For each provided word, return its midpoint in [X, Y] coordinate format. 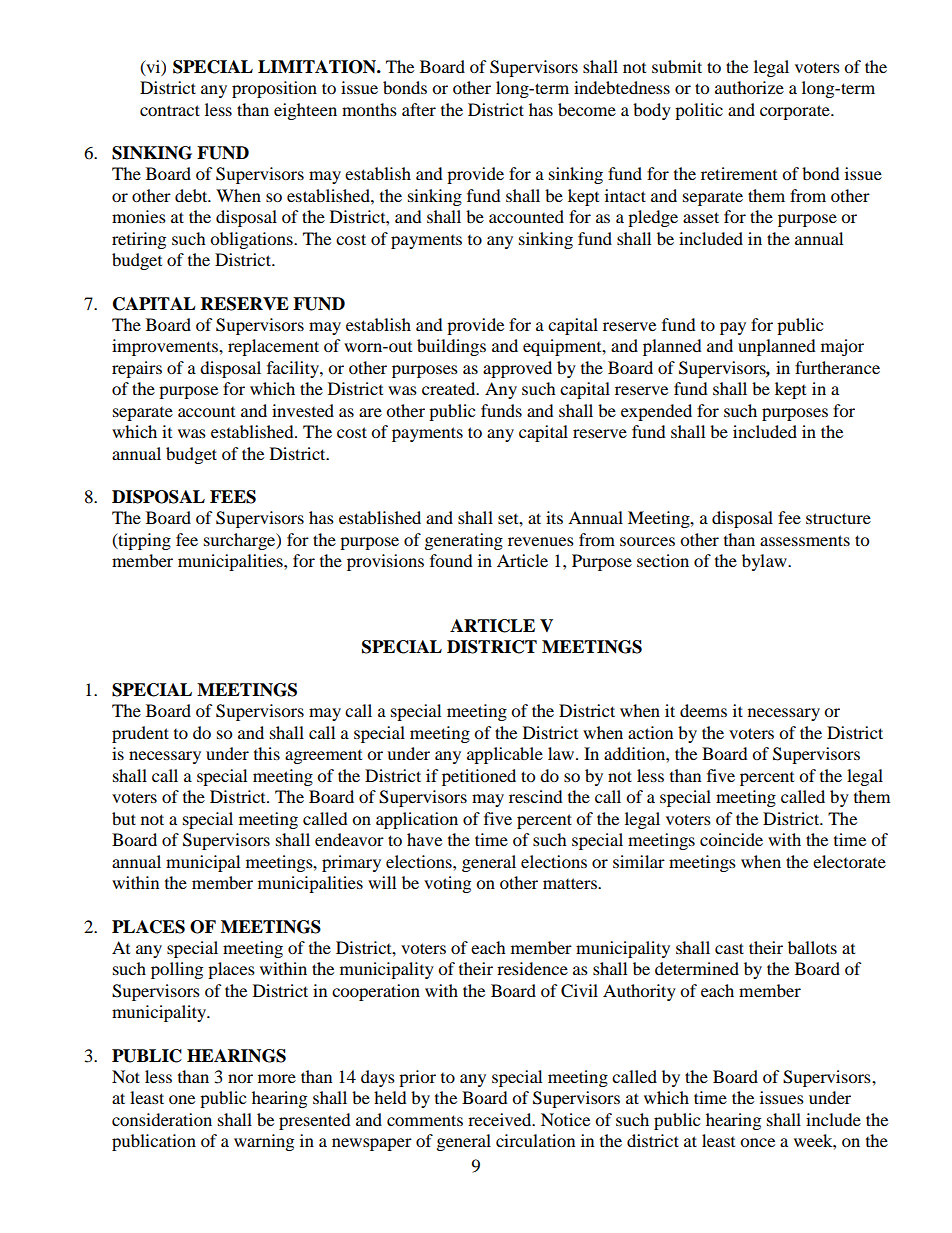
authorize [749, 87]
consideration [162, 1119]
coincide [731, 839]
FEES [233, 497]
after [419, 109]
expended [656, 412]
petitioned [479, 777]
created [450, 388]
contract [170, 110]
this [267, 753]
